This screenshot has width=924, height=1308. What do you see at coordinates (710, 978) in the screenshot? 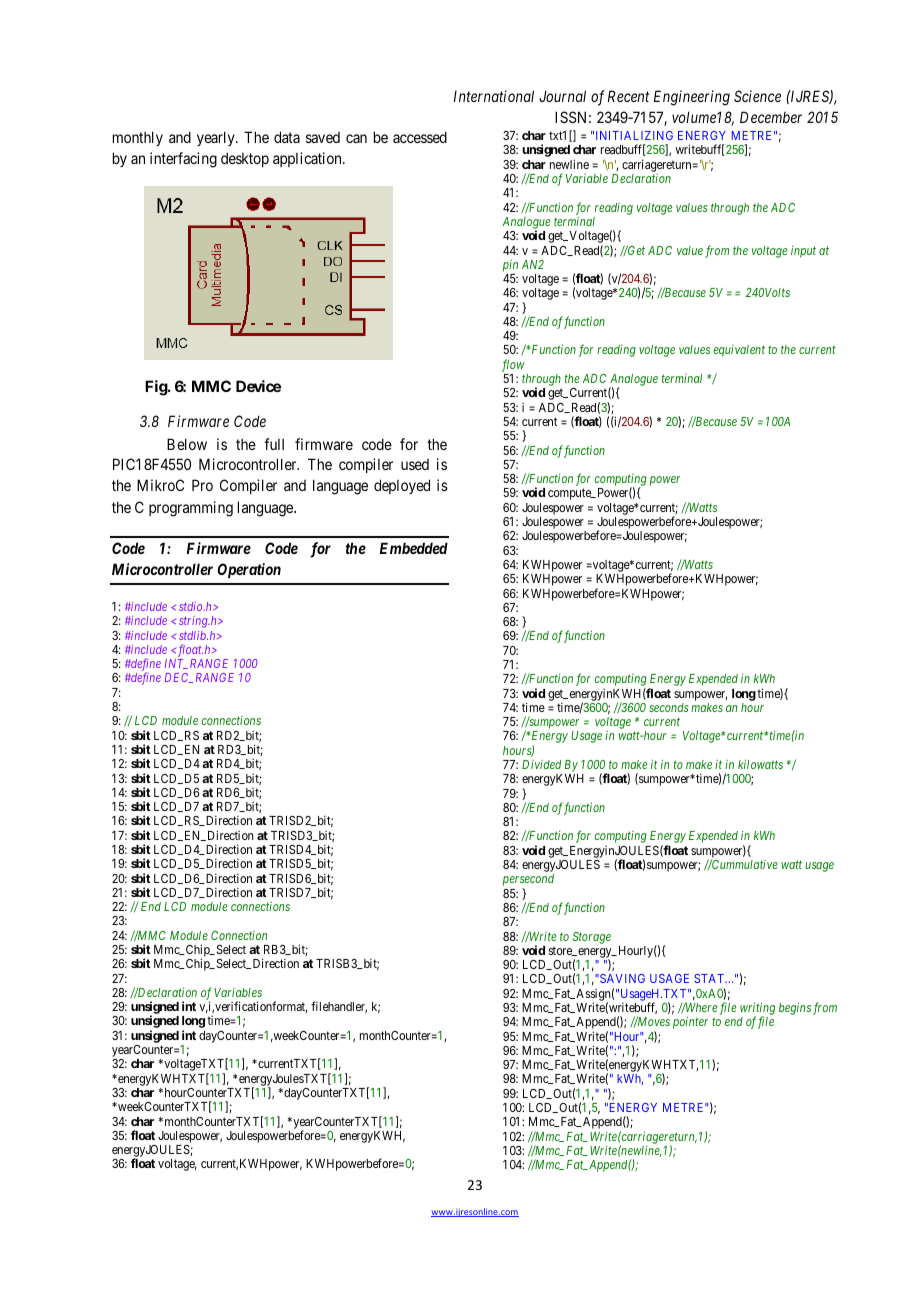
I see `STAT` at bounding box center [710, 978].
